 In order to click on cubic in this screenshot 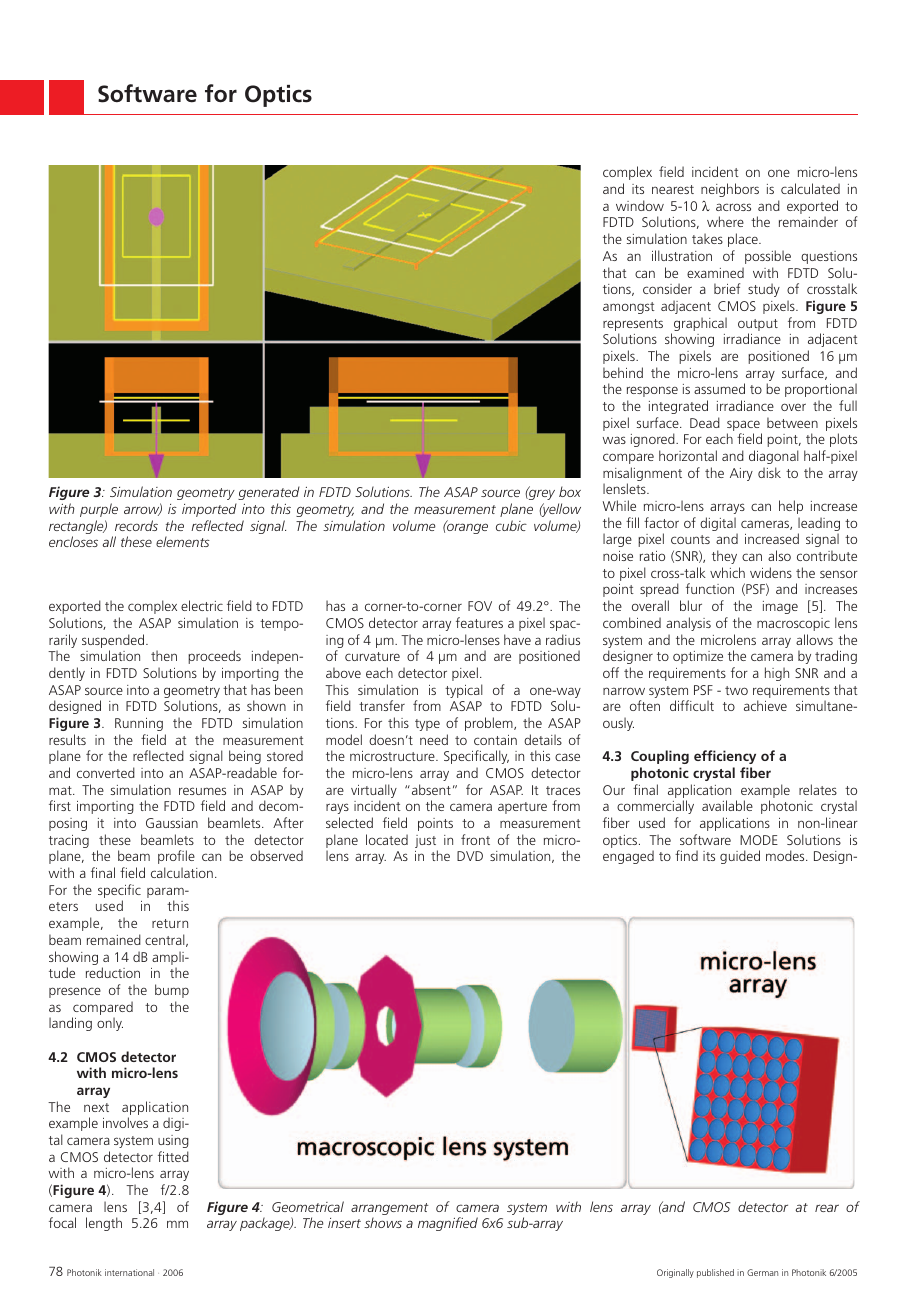, I will do `click(511, 525)`.
